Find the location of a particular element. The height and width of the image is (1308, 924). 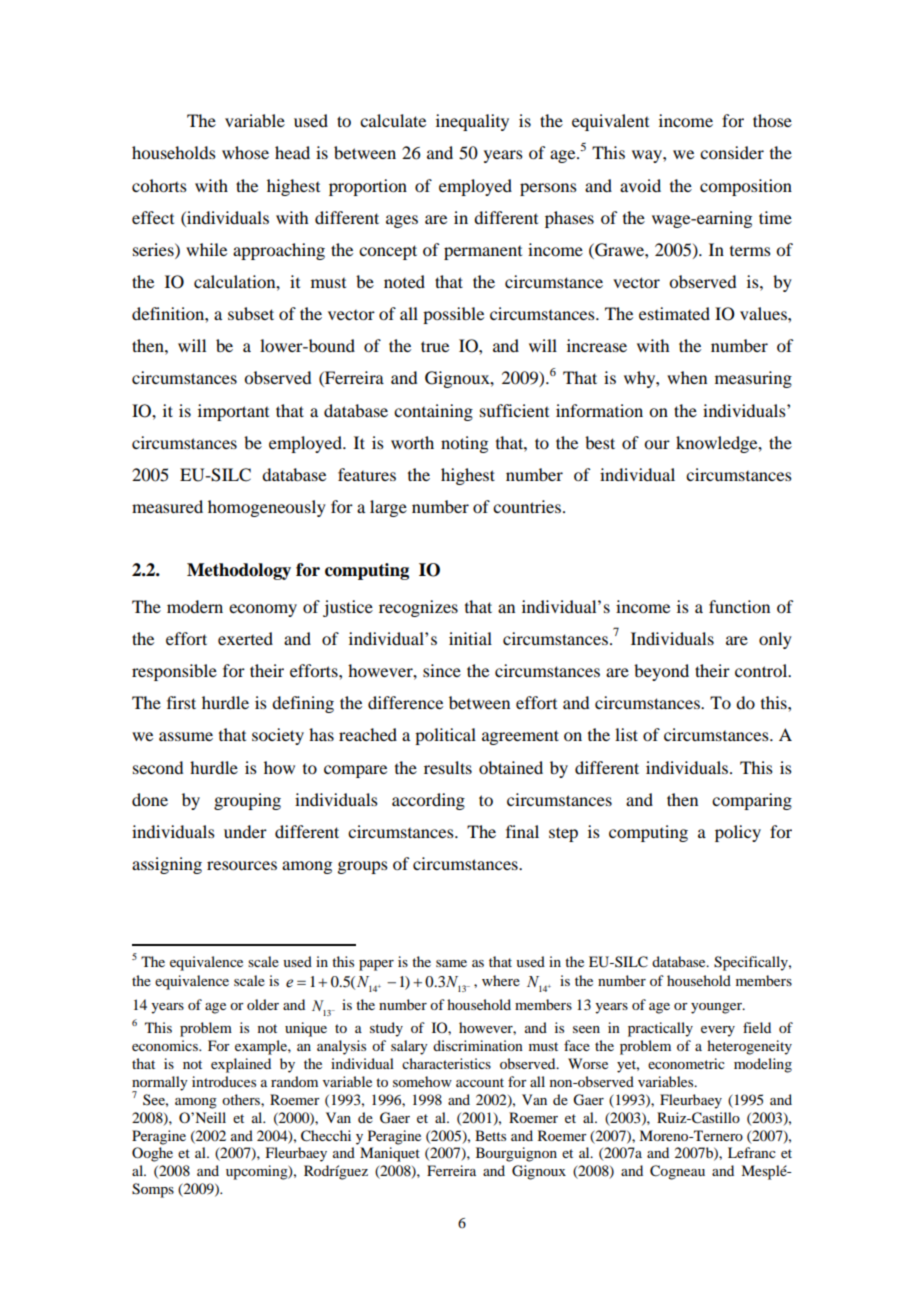

policy is located at coordinates (738, 833).
